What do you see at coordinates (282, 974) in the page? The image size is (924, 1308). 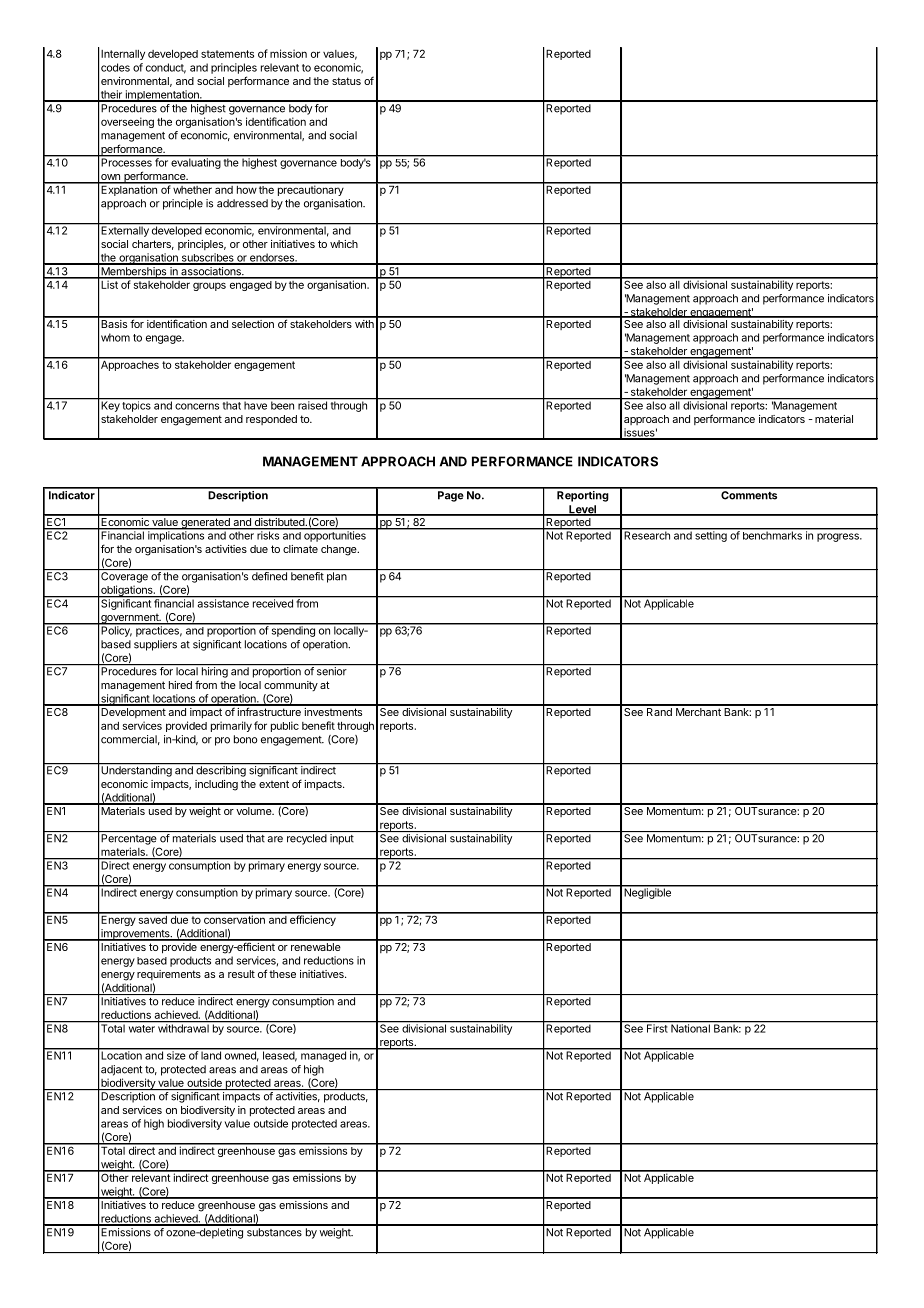 I see `these` at bounding box center [282, 974].
